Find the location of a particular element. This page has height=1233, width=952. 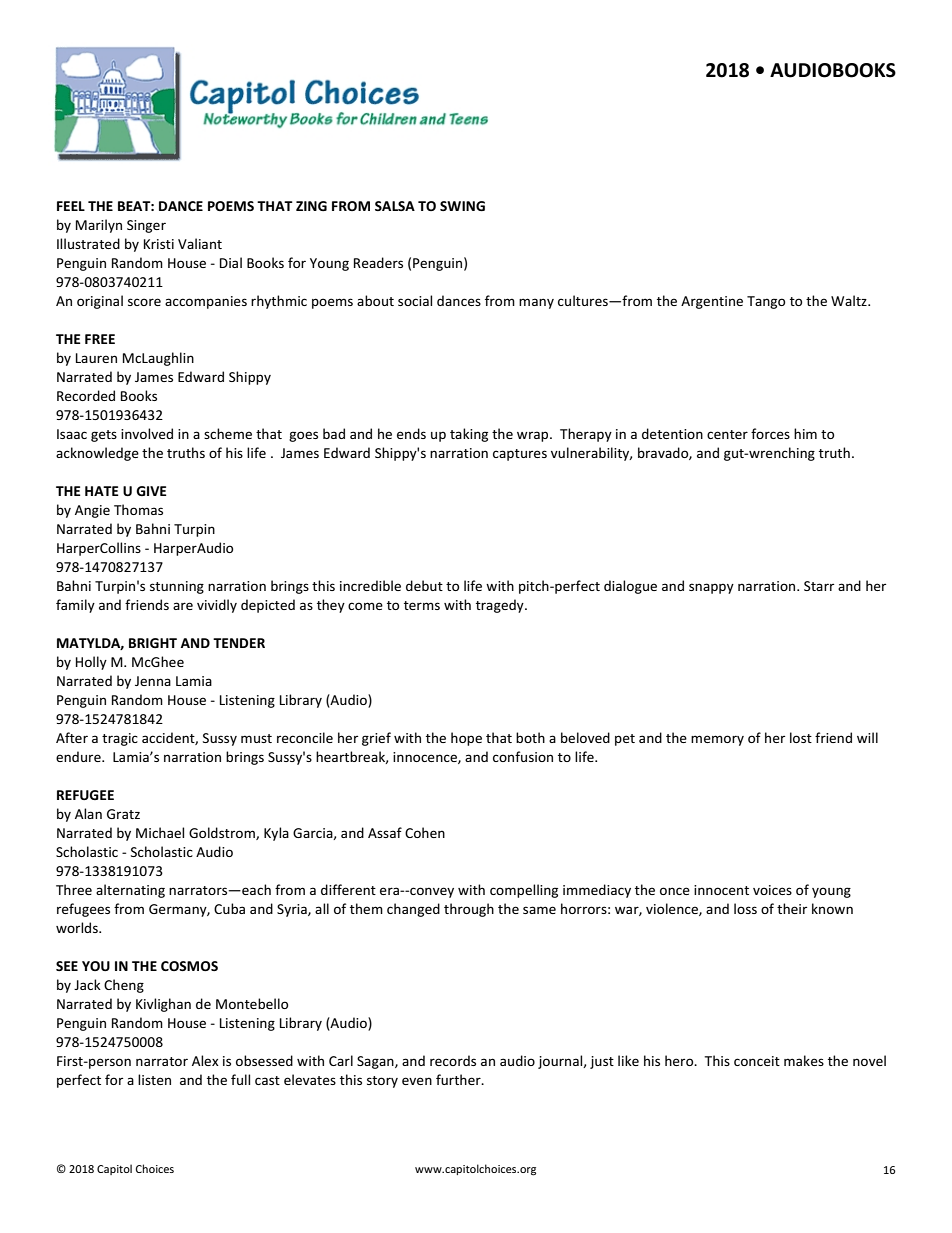

Thomas is located at coordinates (138, 509).
